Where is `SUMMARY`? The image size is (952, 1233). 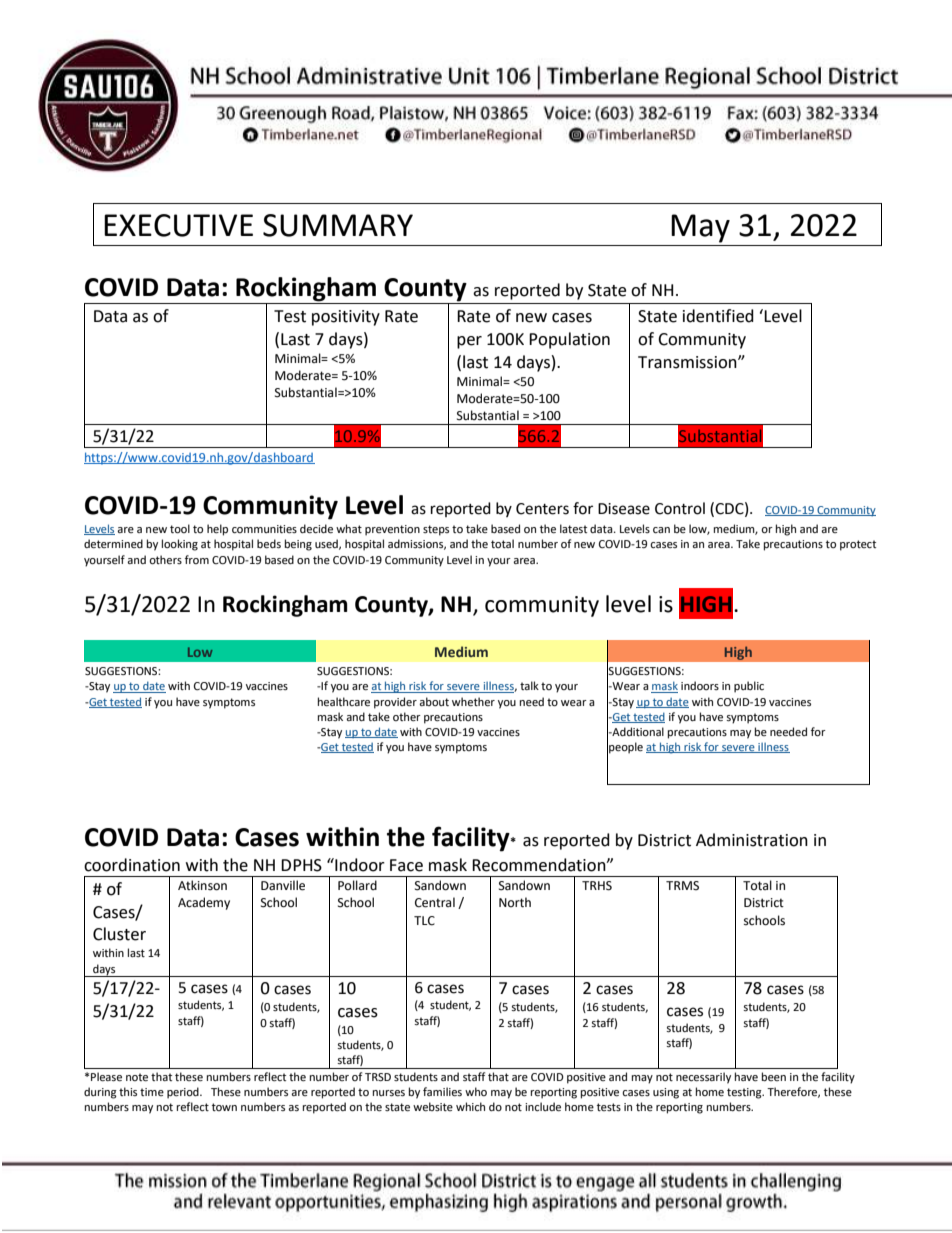 SUMMARY is located at coordinates (338, 225).
